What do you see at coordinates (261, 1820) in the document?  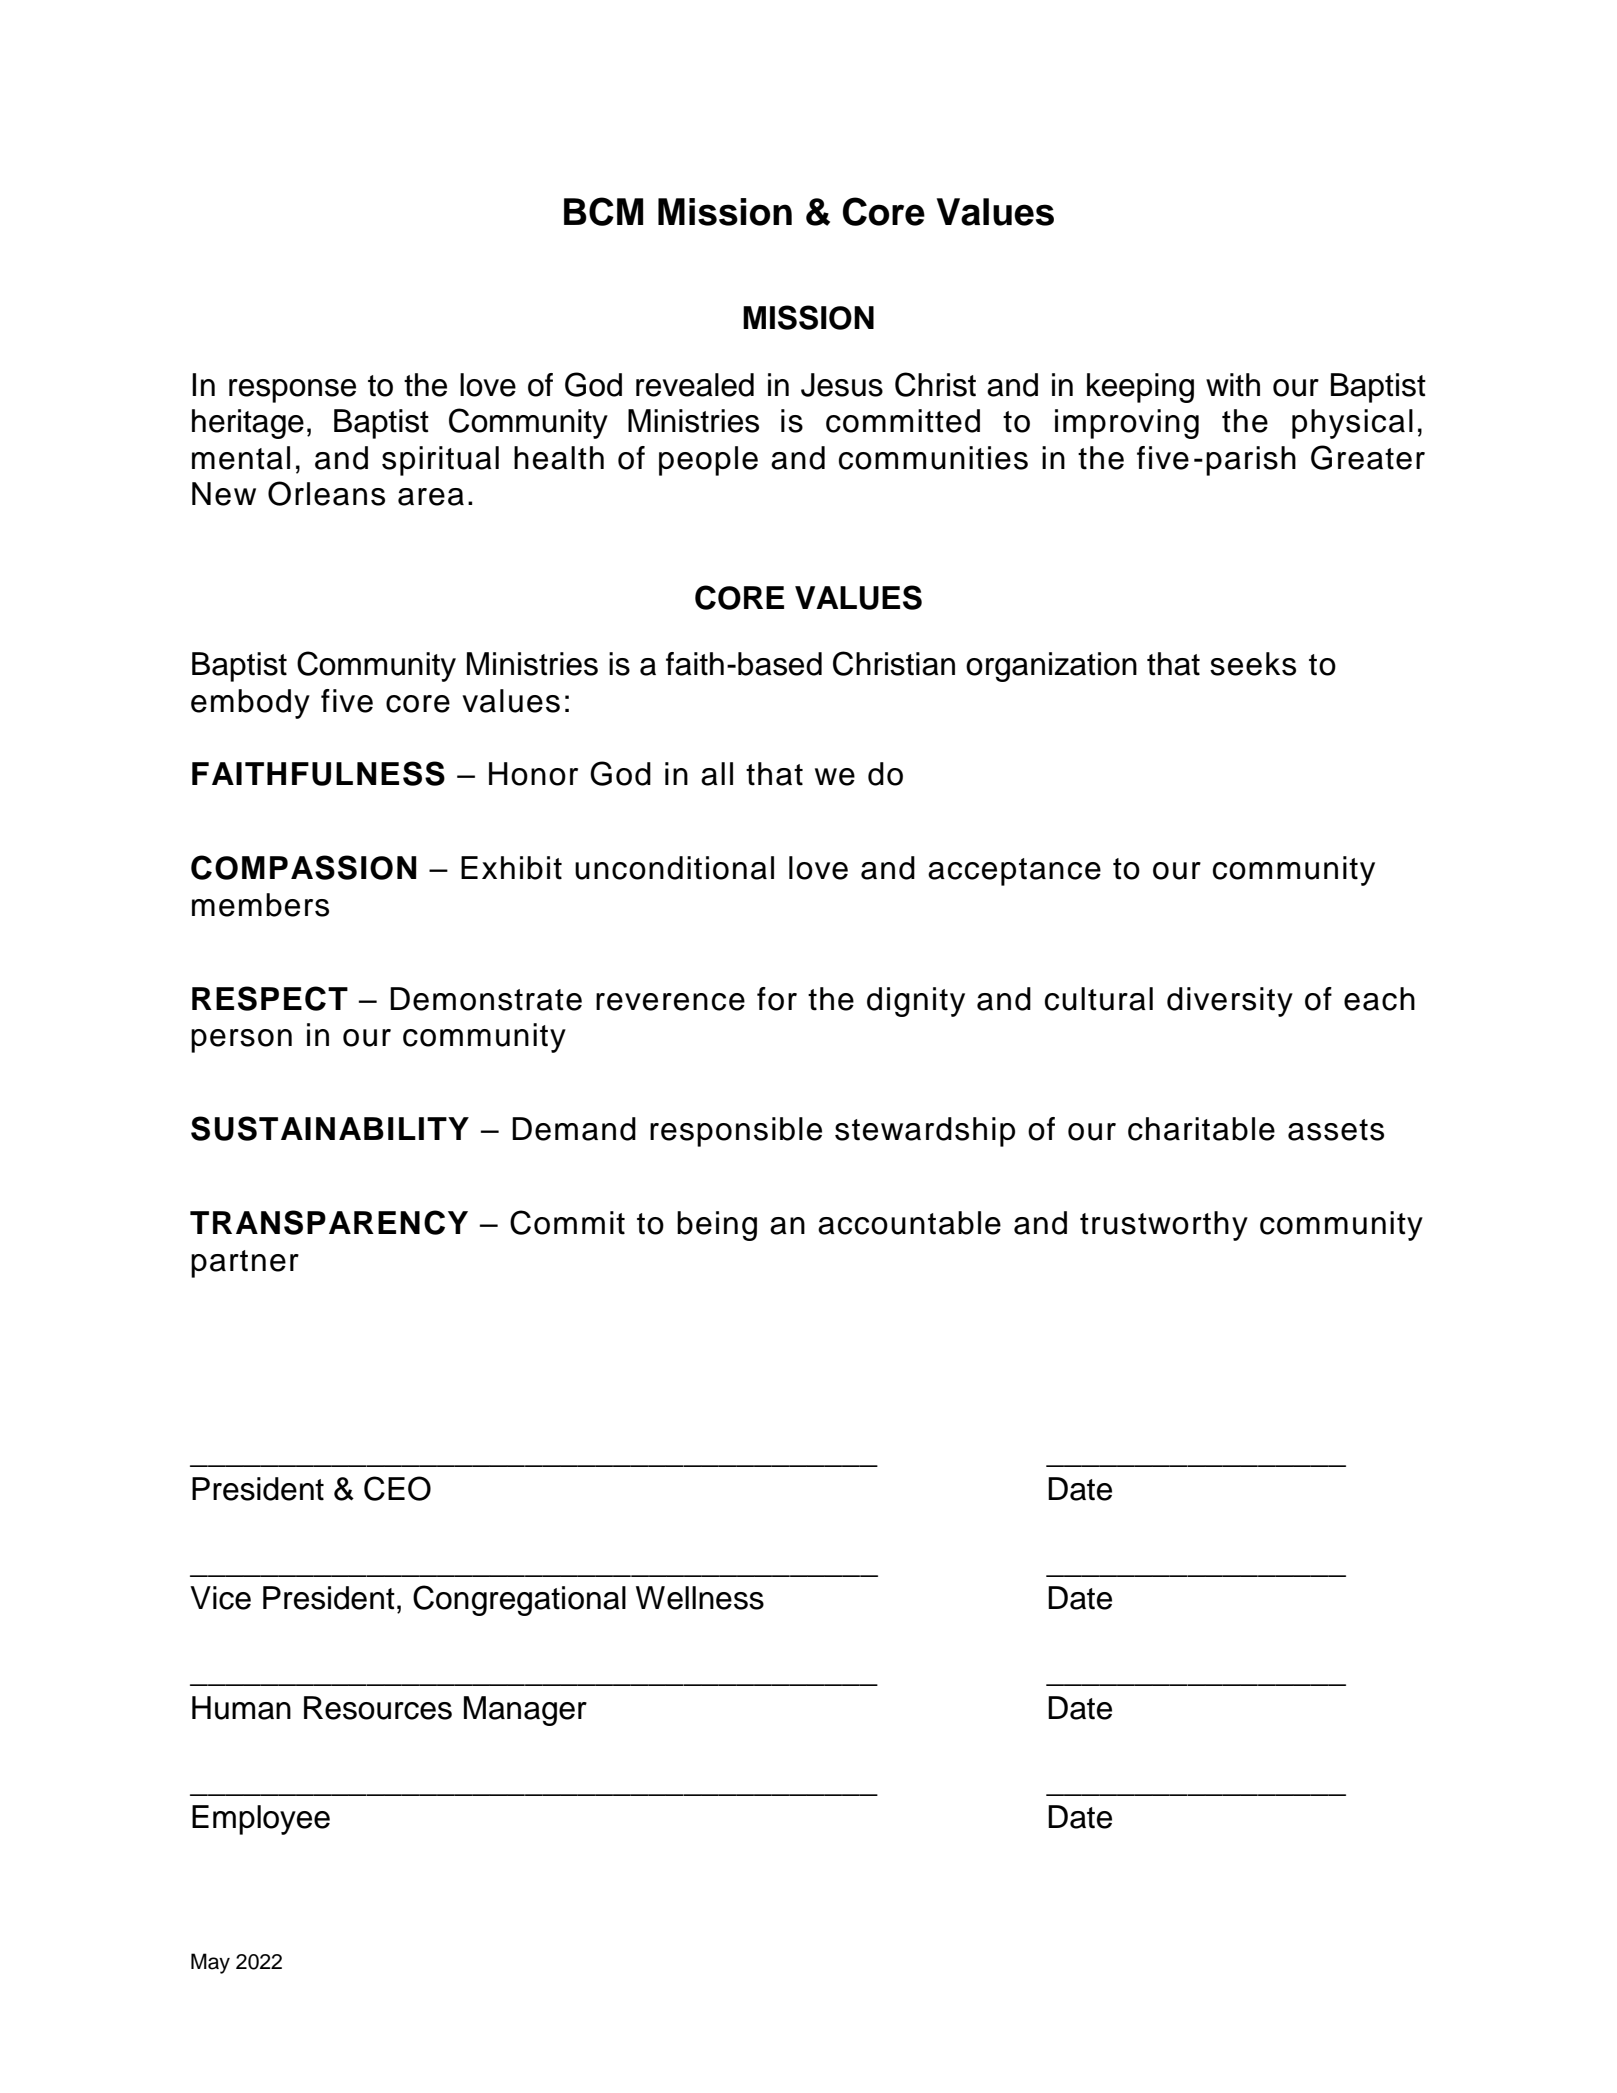 I see `Employee` at bounding box center [261, 1820].
